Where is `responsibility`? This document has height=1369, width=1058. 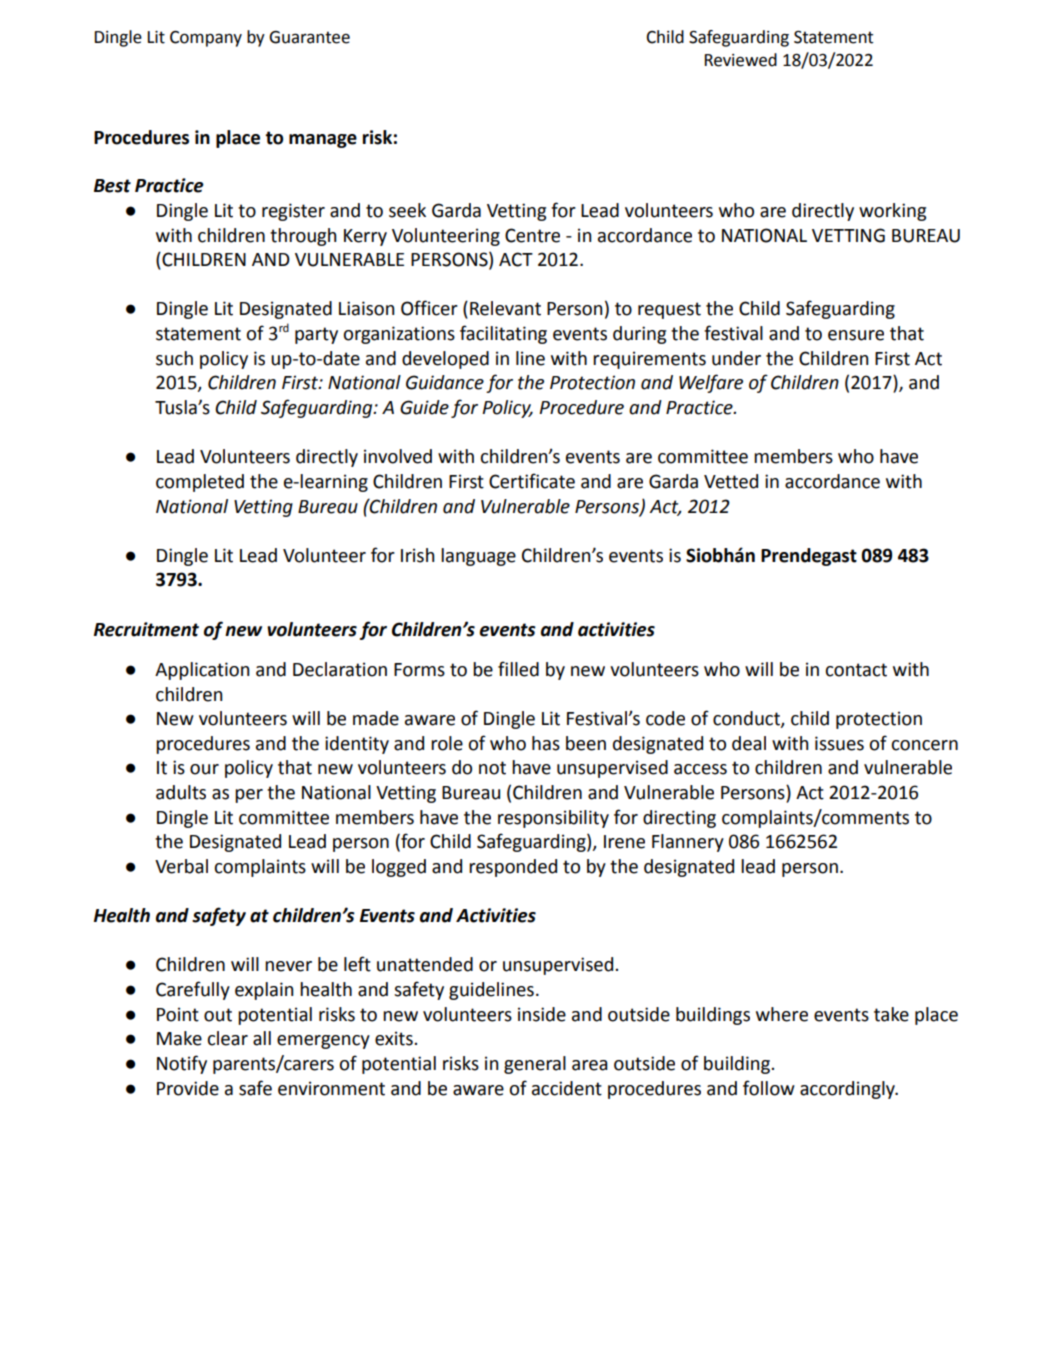 responsibility is located at coordinates (553, 819).
